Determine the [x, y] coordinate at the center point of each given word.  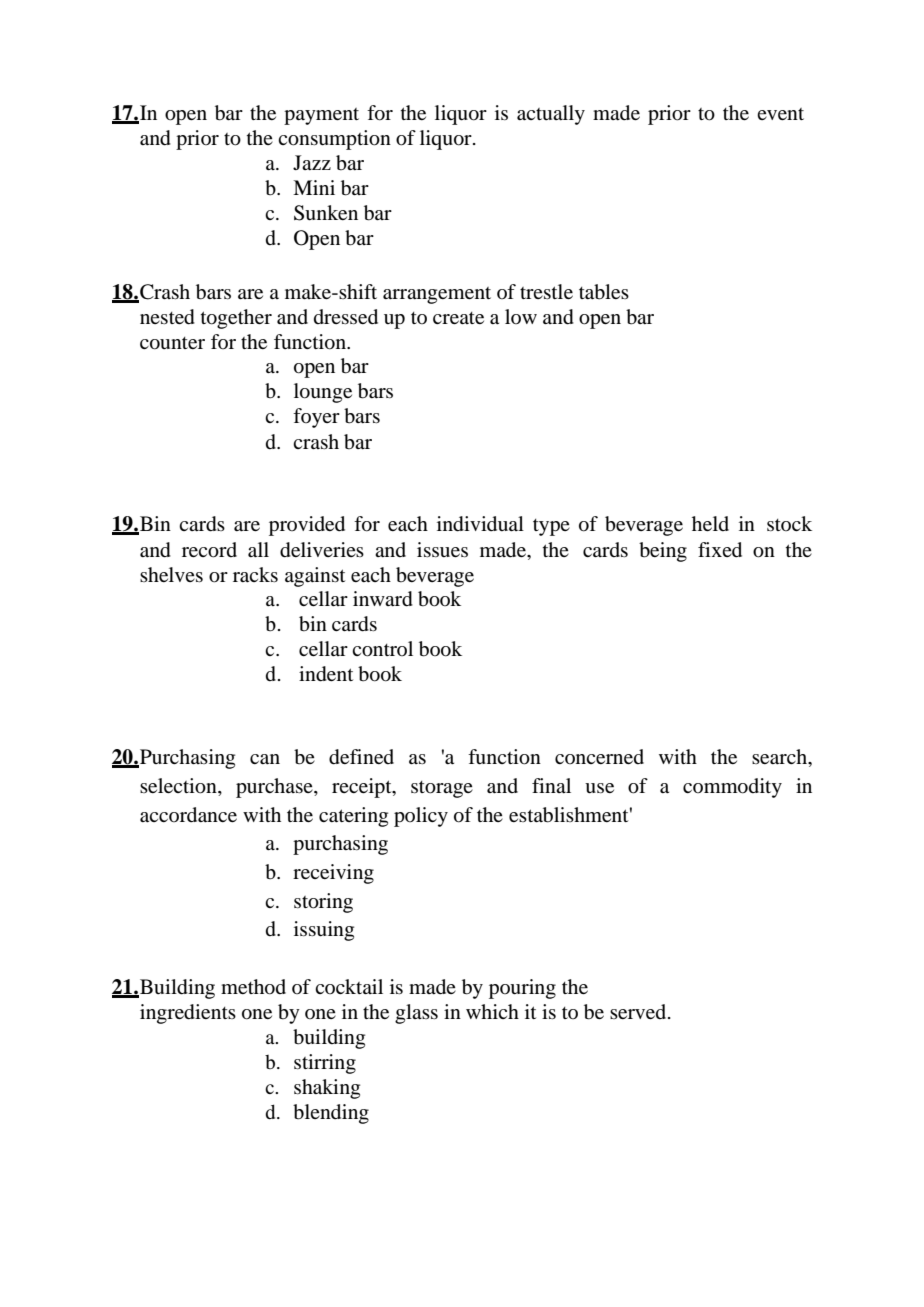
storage [442, 789]
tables [604, 292]
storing [323, 903]
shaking [327, 1089]
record [209, 550]
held [710, 523]
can [265, 759]
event [780, 114]
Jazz [312, 162]
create [458, 318]
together [236, 319]
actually [551, 115]
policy [421, 817]
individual [480, 524]
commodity [732, 788]
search [780, 757]
